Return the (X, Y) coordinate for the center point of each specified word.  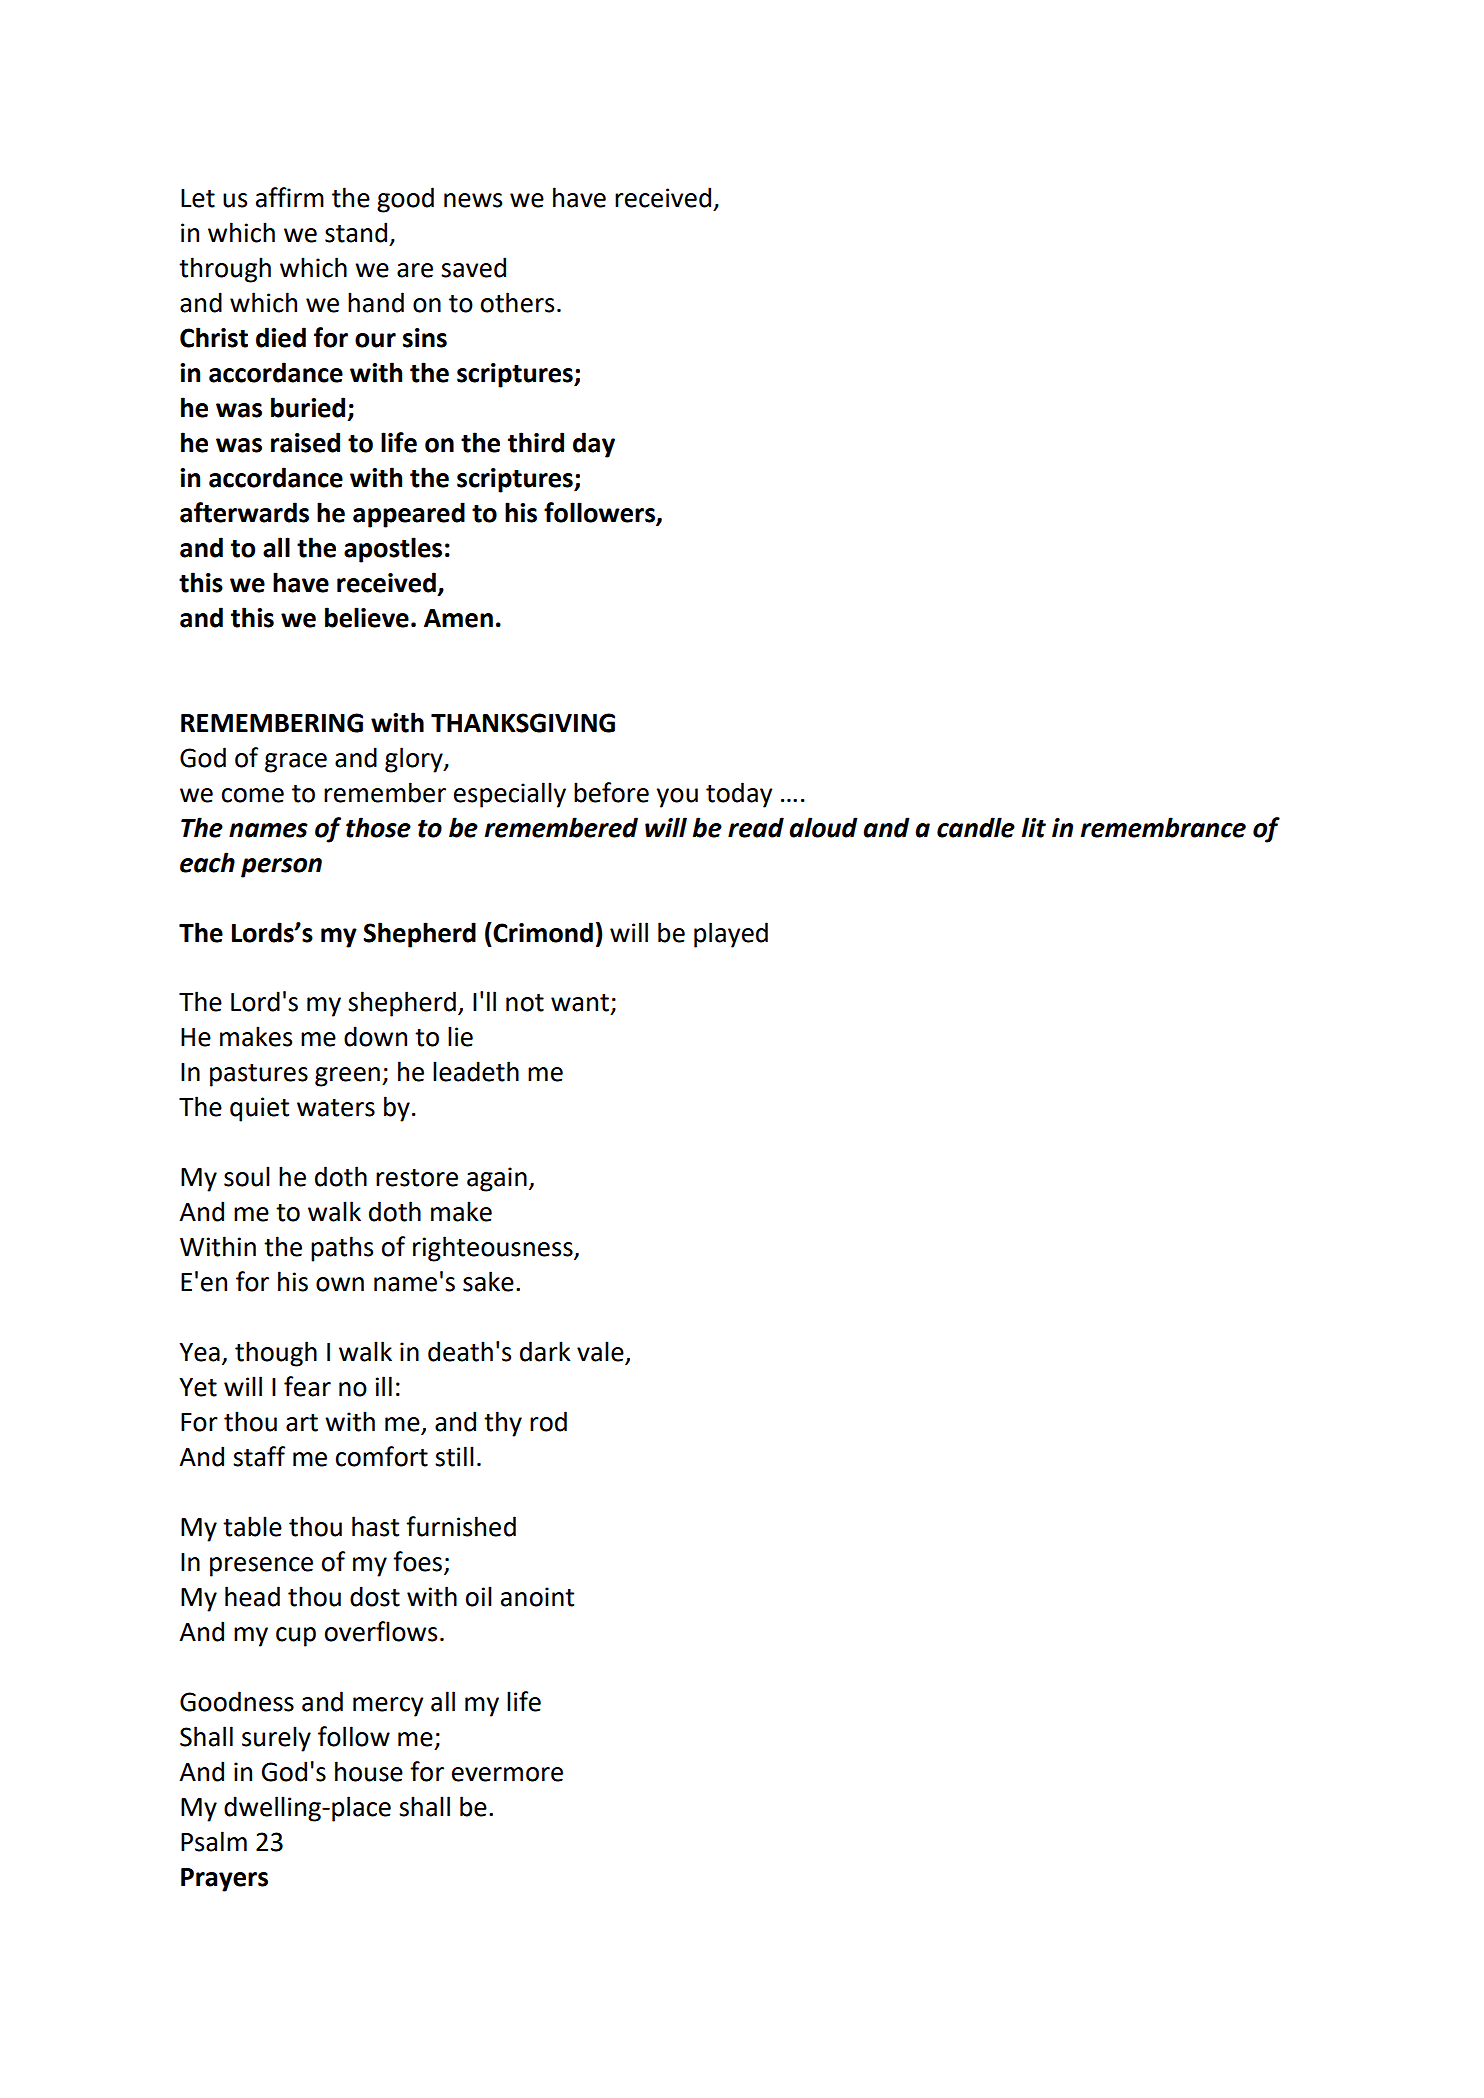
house (369, 1771)
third (536, 442)
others (517, 302)
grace (296, 763)
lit (1034, 827)
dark (545, 1351)
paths (342, 1249)
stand (356, 232)
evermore (507, 1774)
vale (601, 1352)
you (677, 798)
